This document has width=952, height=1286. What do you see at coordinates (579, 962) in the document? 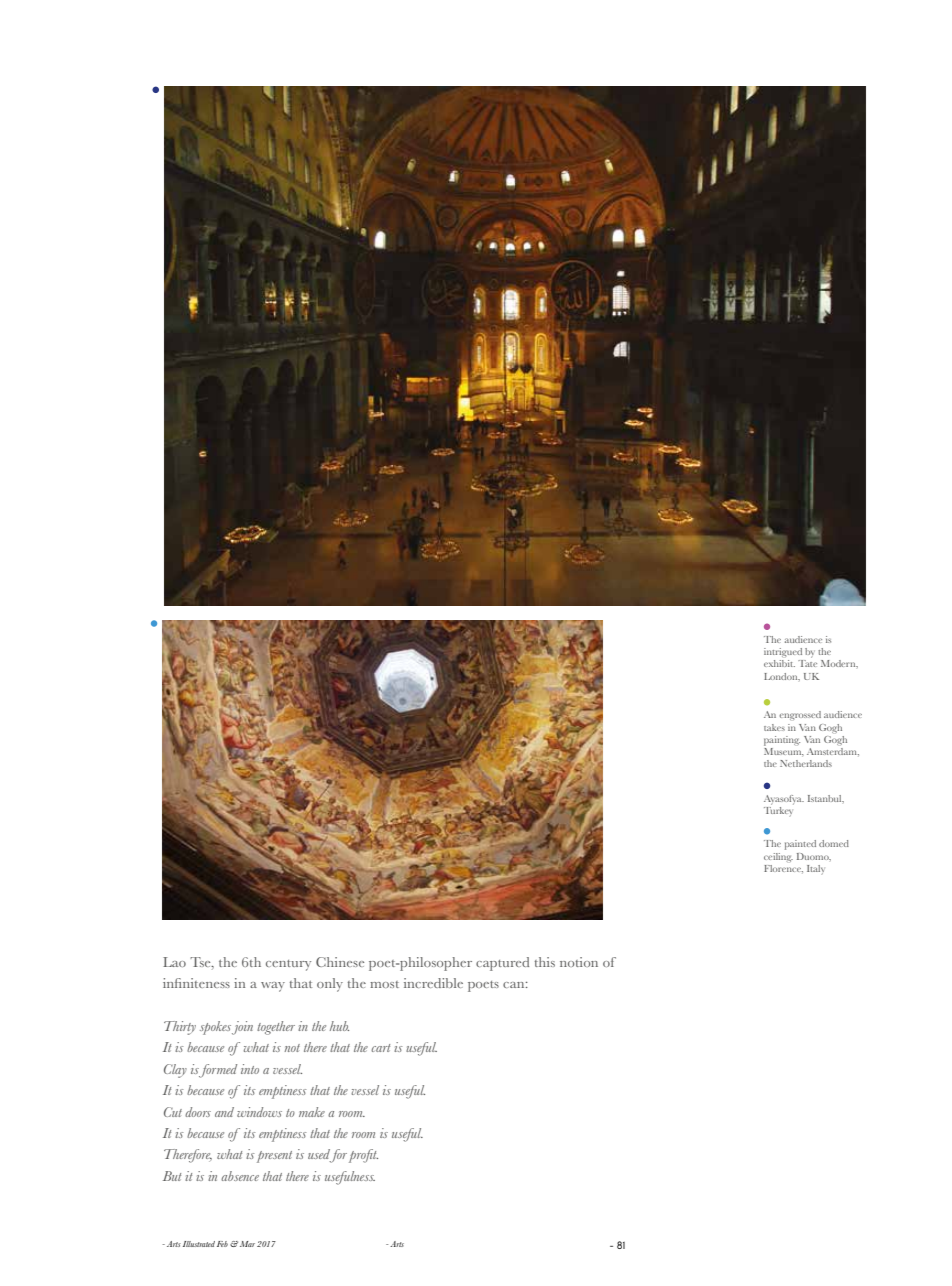
I see `notion` at bounding box center [579, 962].
